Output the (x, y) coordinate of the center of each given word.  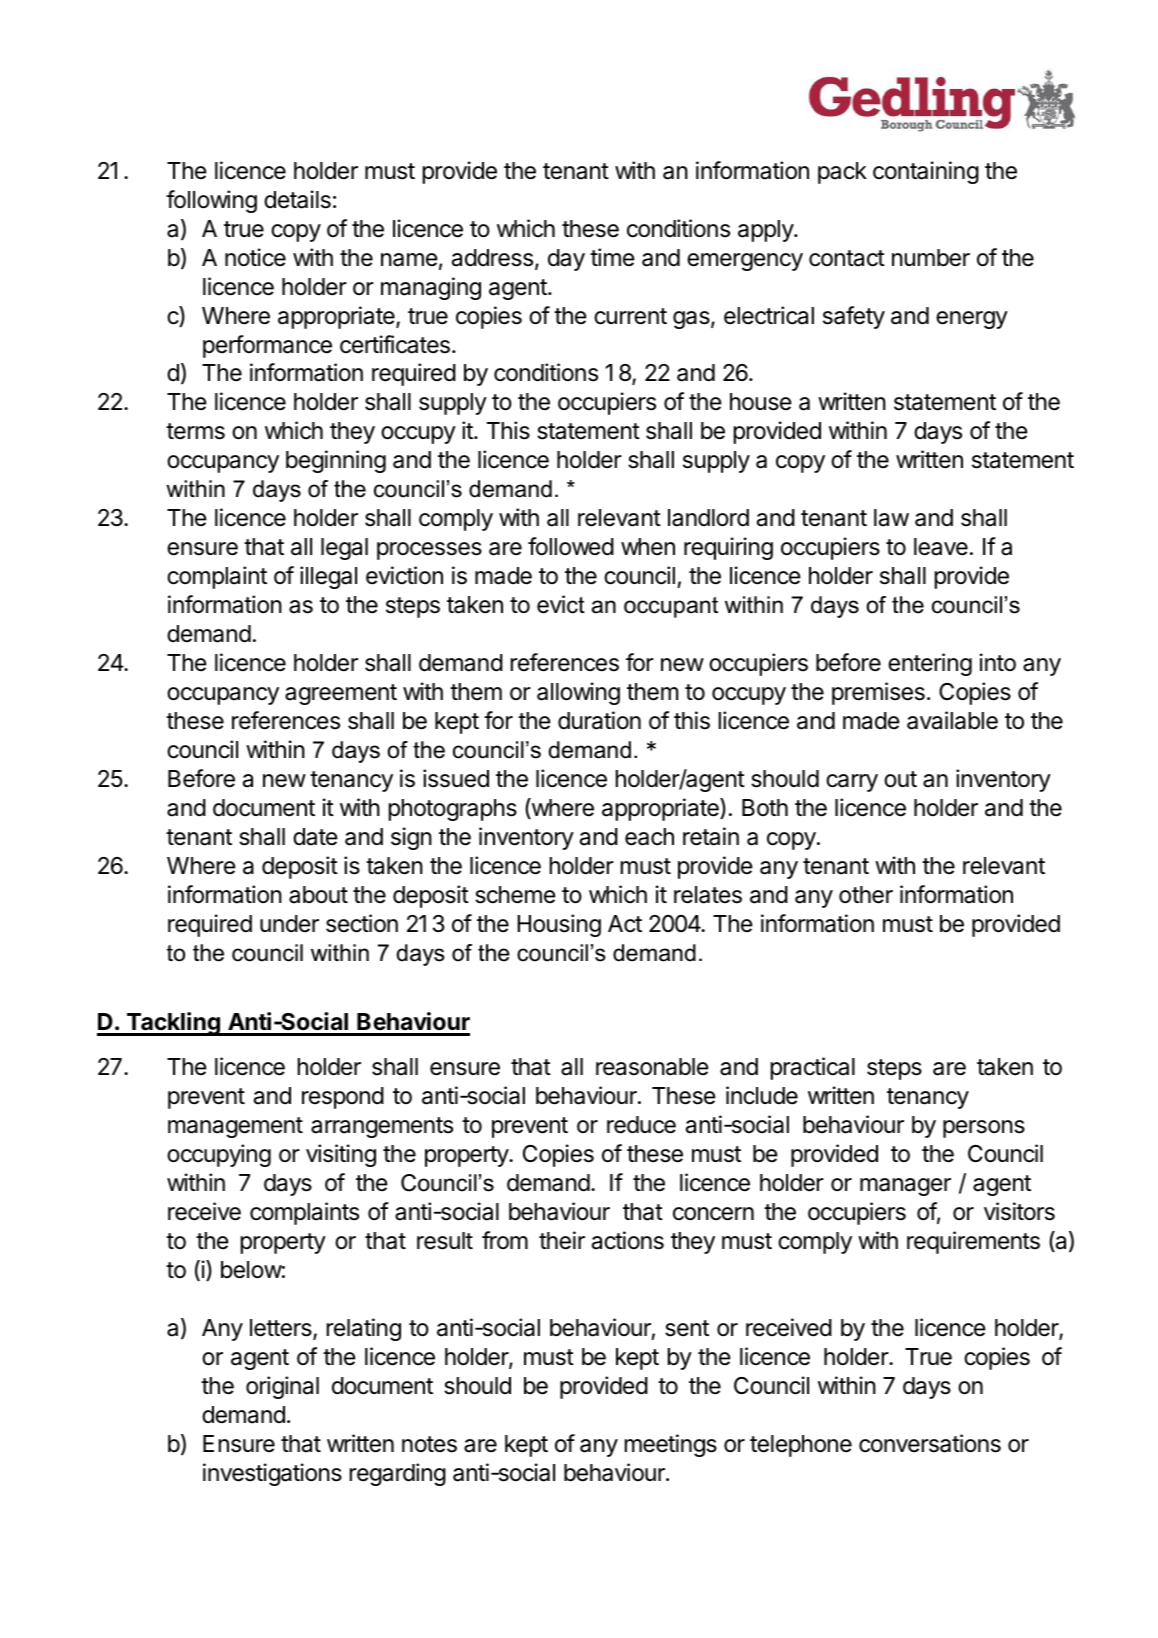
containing (926, 172)
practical (813, 1068)
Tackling (173, 1024)
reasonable (652, 1067)
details (297, 199)
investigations (272, 1474)
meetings (671, 1445)
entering (930, 664)
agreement (341, 694)
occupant (671, 607)
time (612, 257)
